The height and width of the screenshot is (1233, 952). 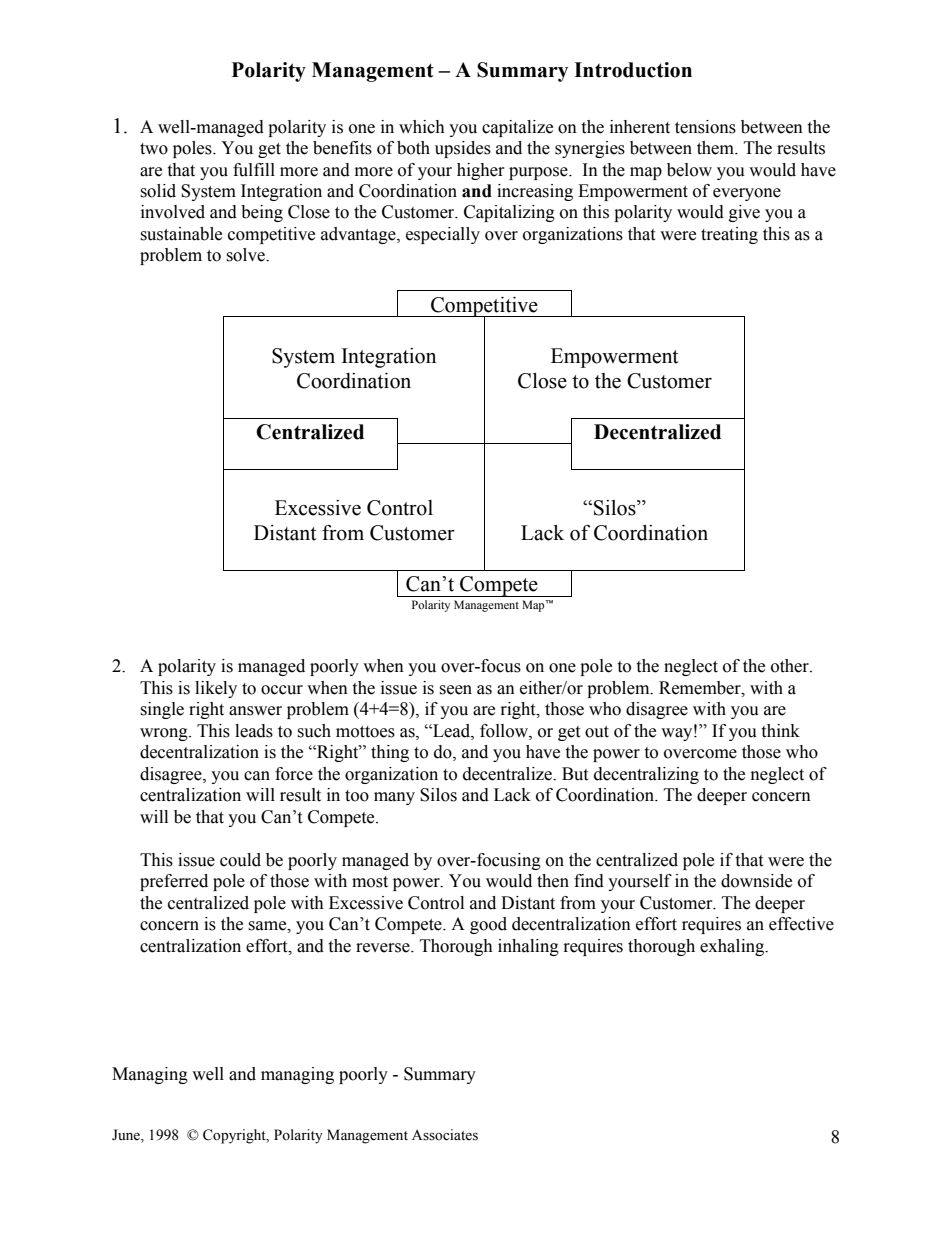 I want to click on which, so click(x=422, y=127).
